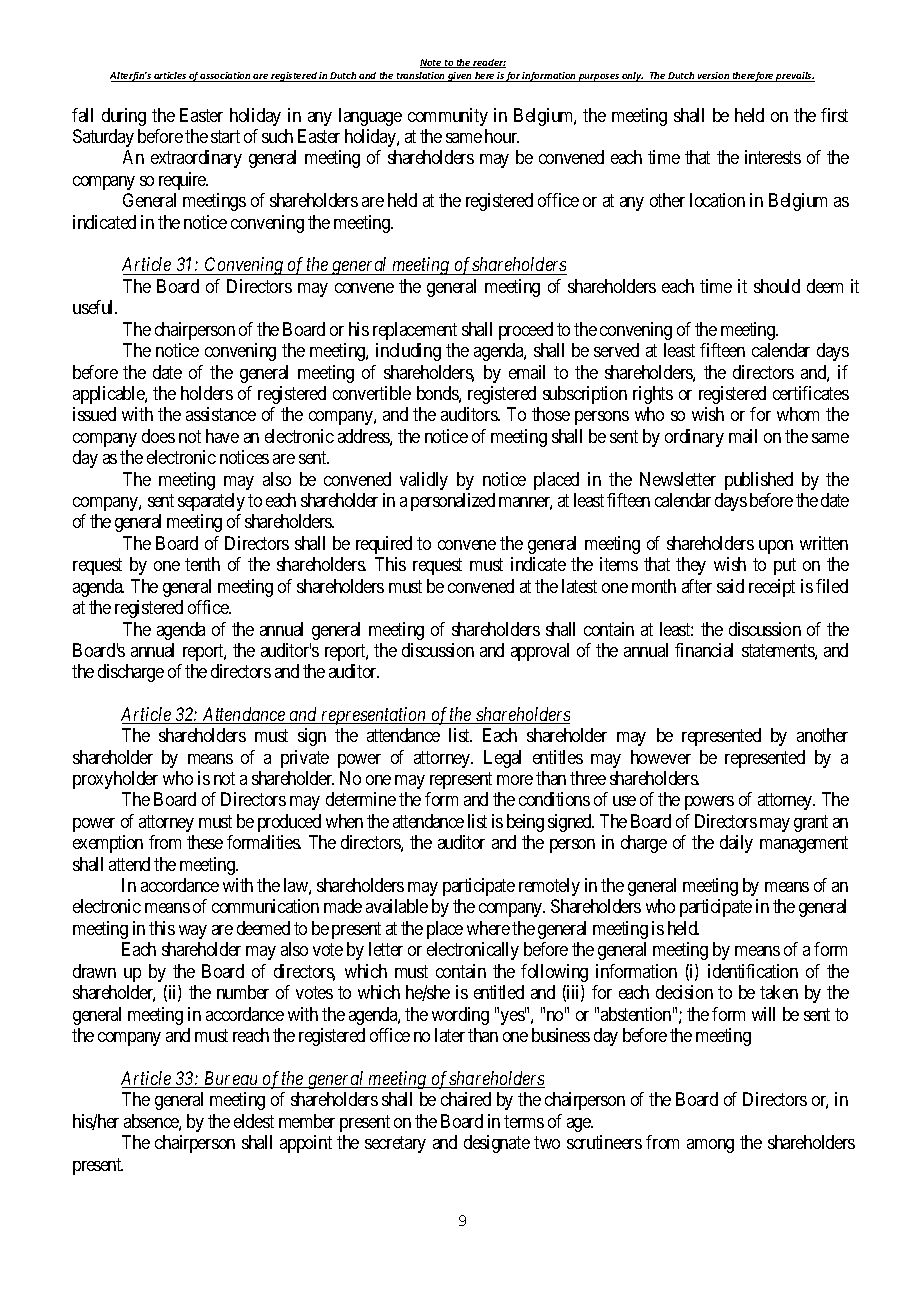  Describe the element at coordinates (231, 1079) in the page. I see `Bureau` at that location.
